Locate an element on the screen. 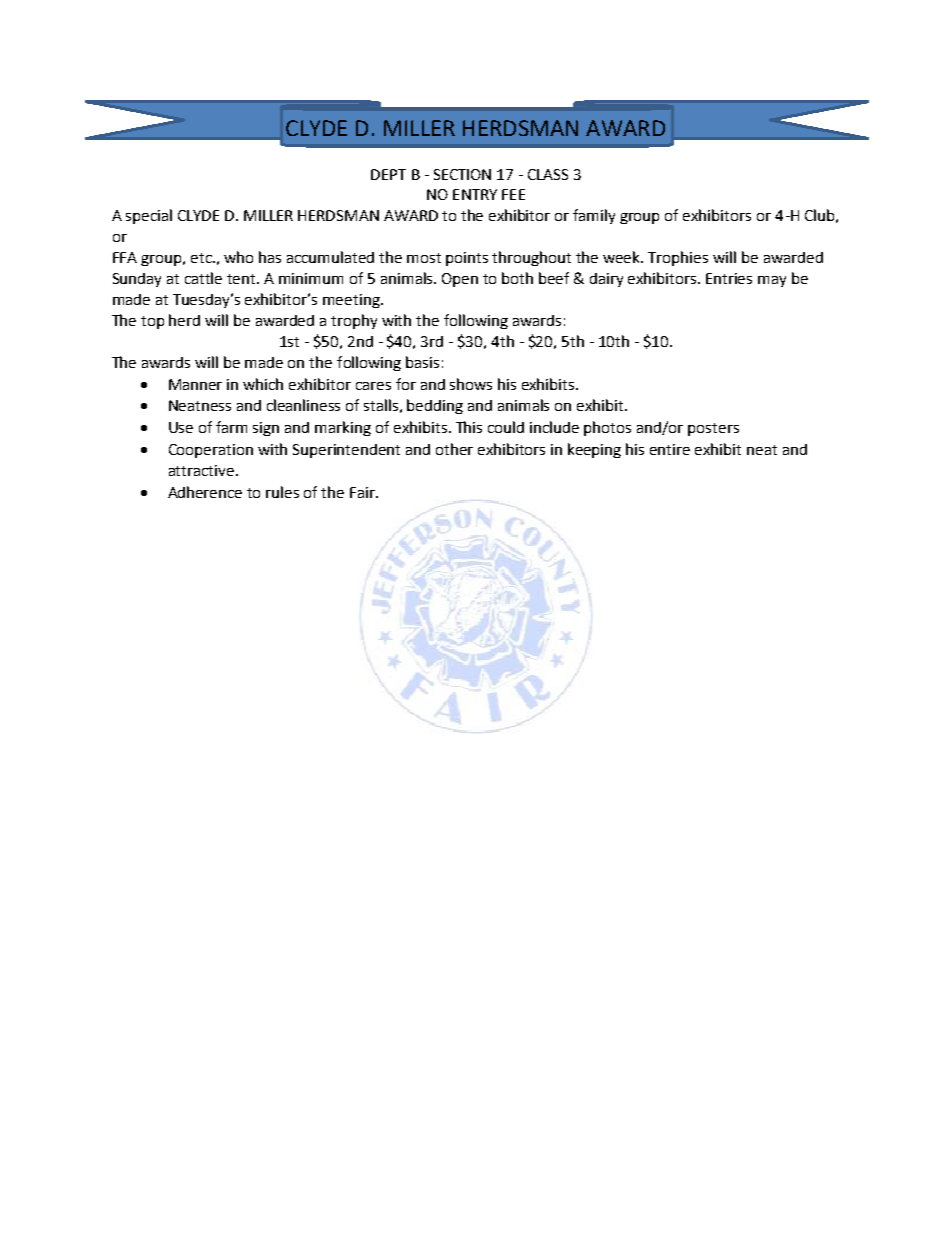 The image size is (952, 1233). cattle is located at coordinates (203, 278).
